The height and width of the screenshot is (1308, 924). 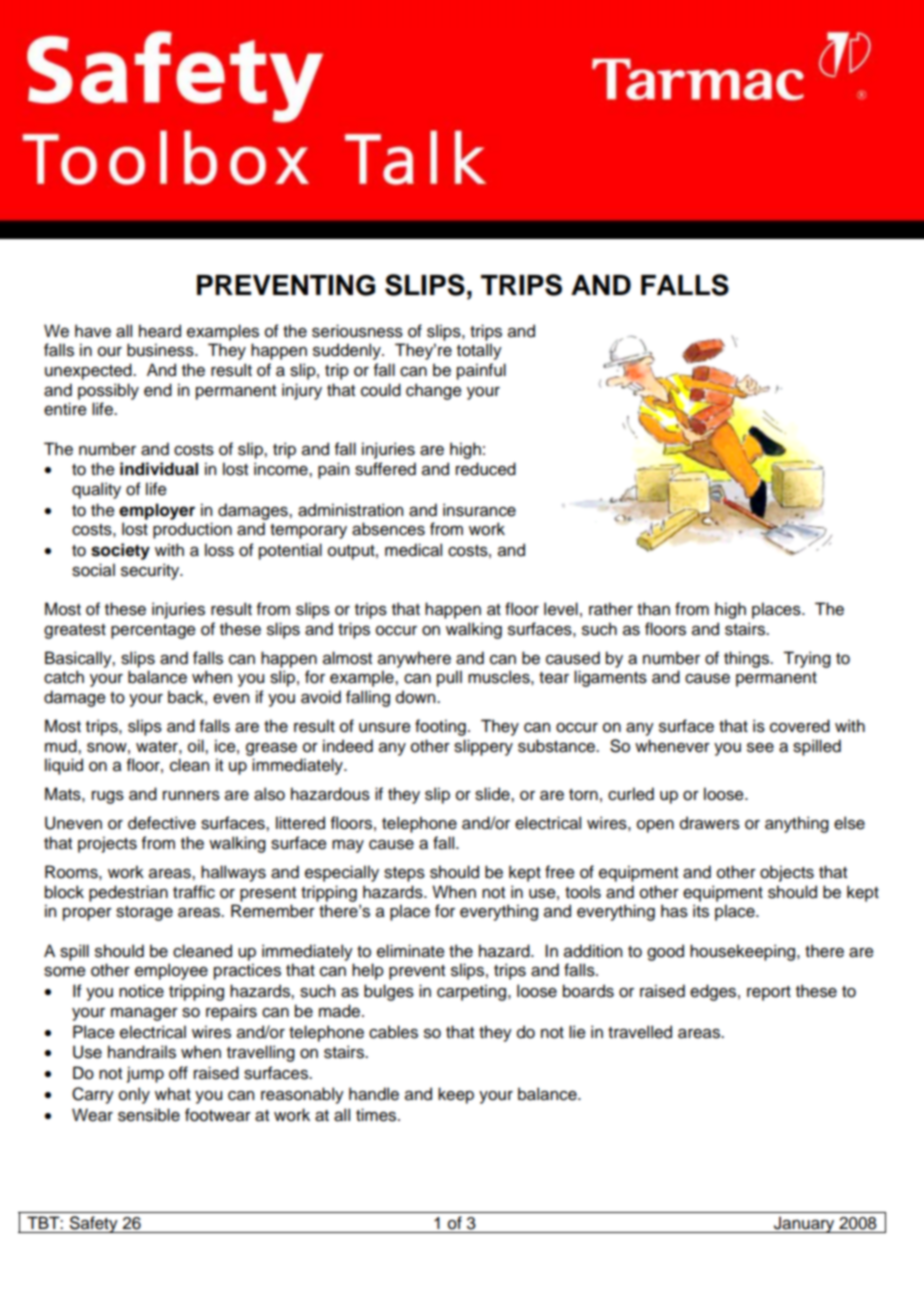 I want to click on Safety, so click(x=94, y=1224).
